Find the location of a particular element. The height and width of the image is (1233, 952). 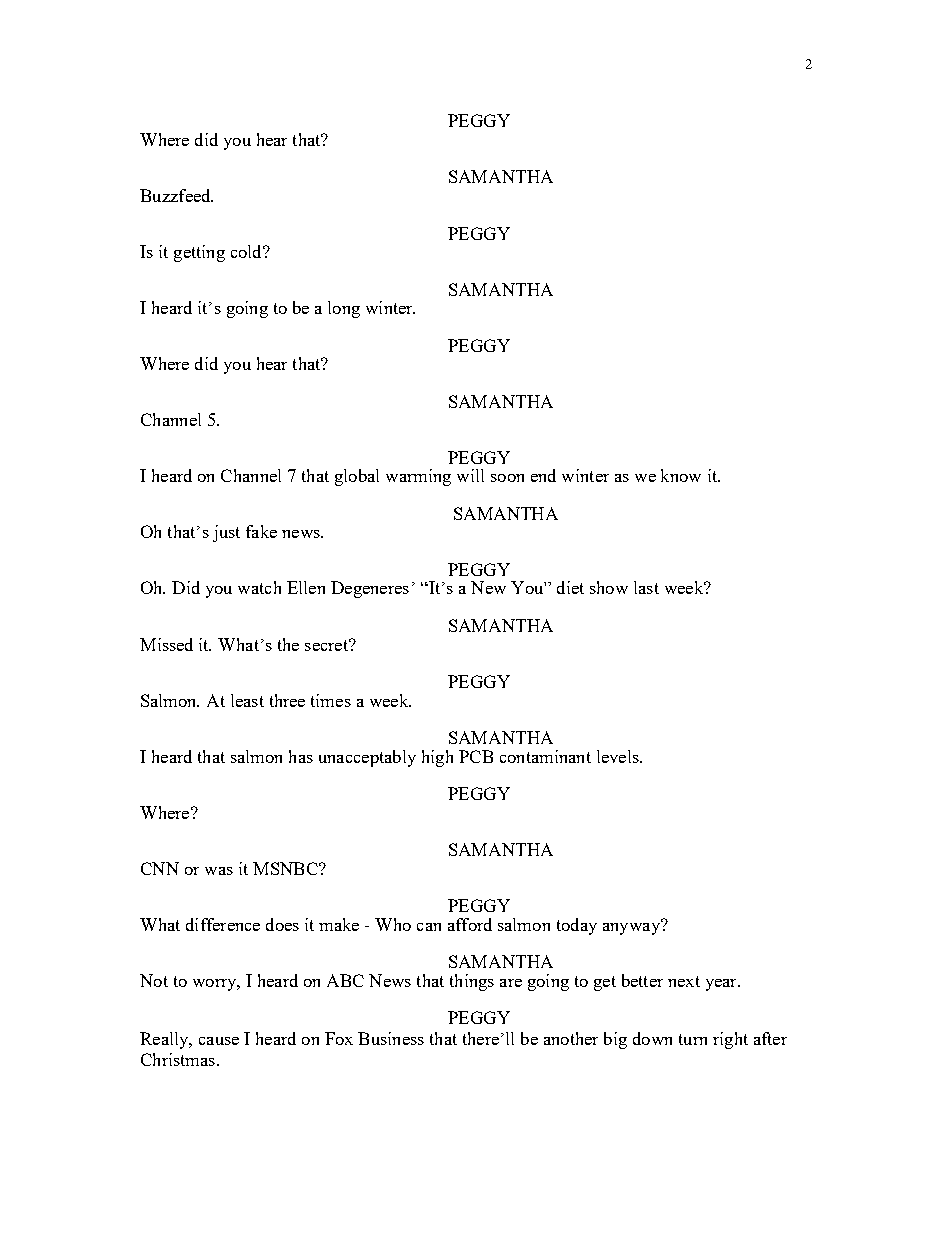

know is located at coordinates (681, 475).
